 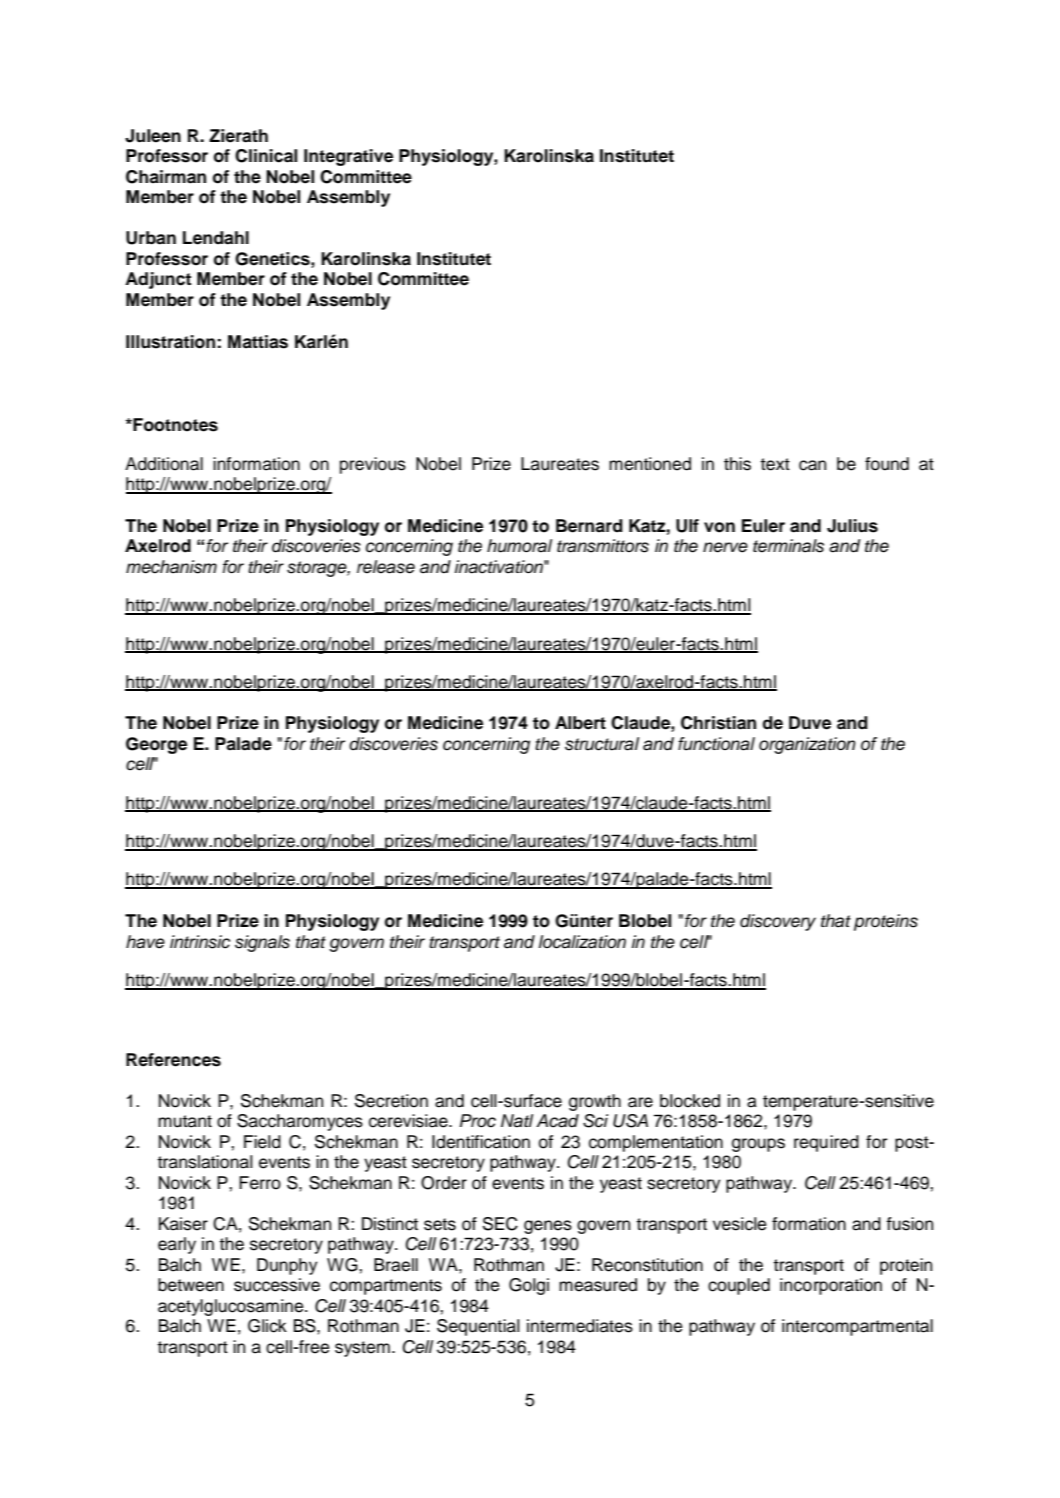 I want to click on required, so click(x=826, y=1143).
